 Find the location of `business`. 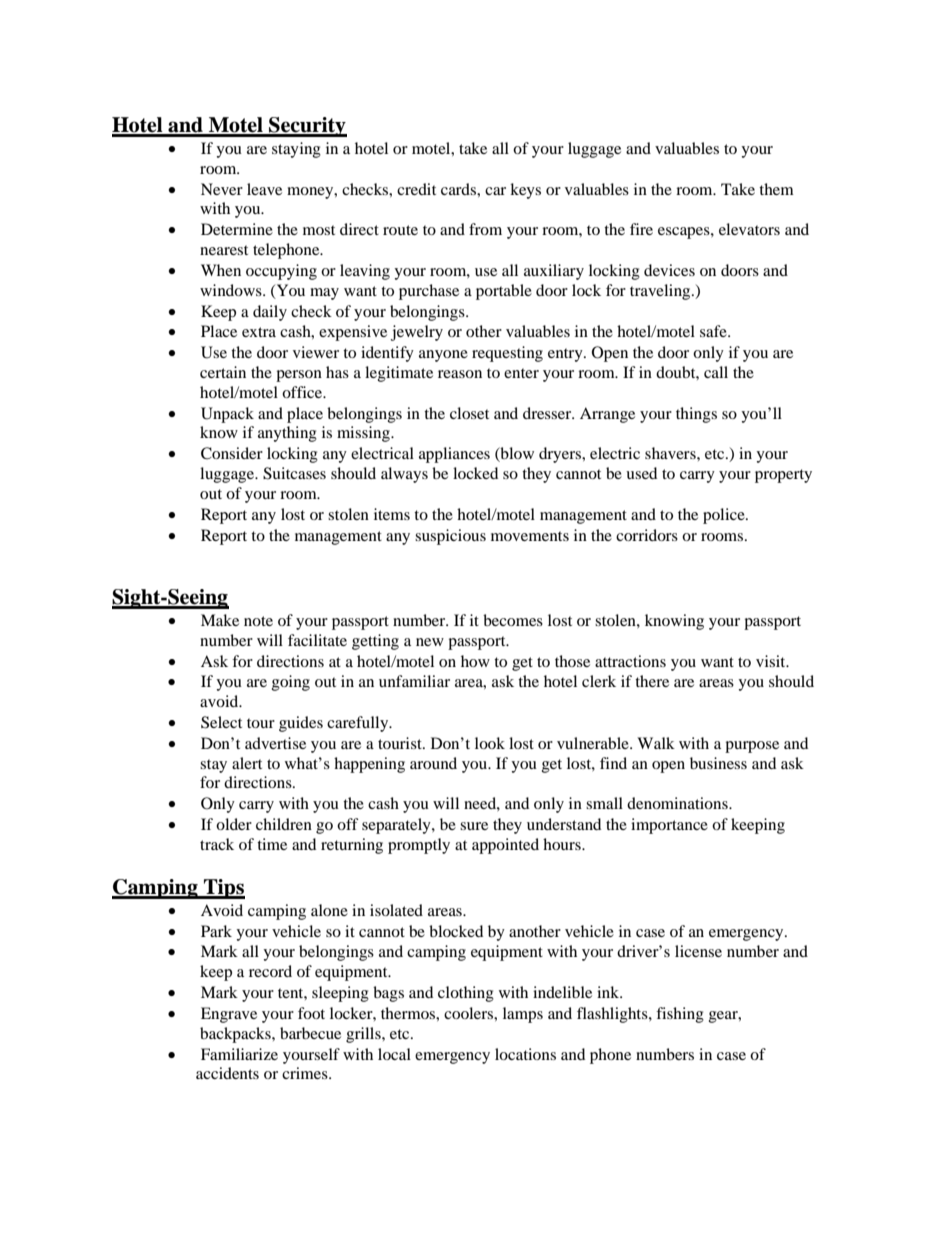

business is located at coordinates (718, 763).
